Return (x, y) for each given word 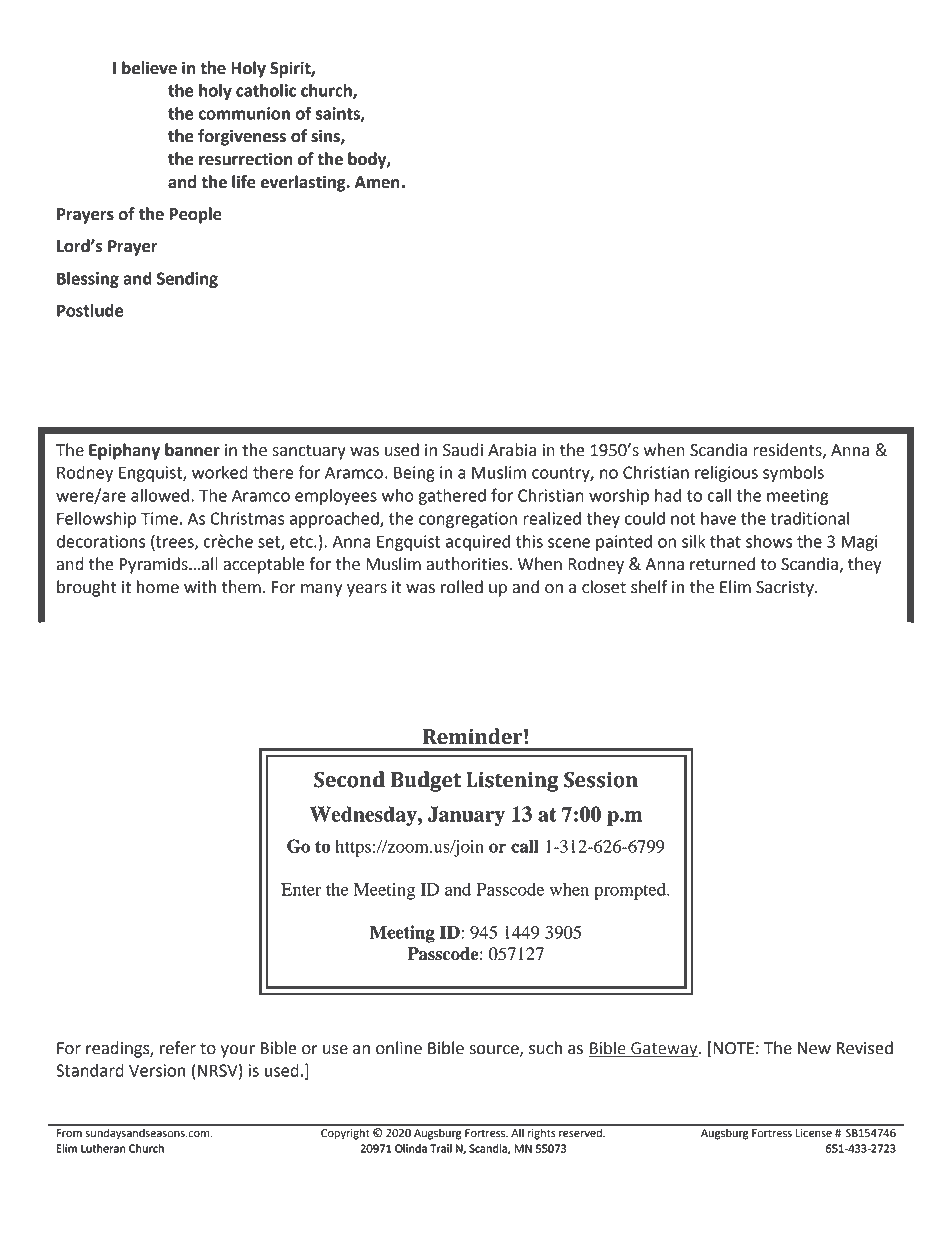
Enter (301, 889)
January (466, 816)
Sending (187, 280)
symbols (793, 474)
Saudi (463, 450)
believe (149, 68)
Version (157, 1070)
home (158, 587)
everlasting (304, 183)
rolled (462, 587)
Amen (377, 182)
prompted (631, 891)
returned (722, 564)
